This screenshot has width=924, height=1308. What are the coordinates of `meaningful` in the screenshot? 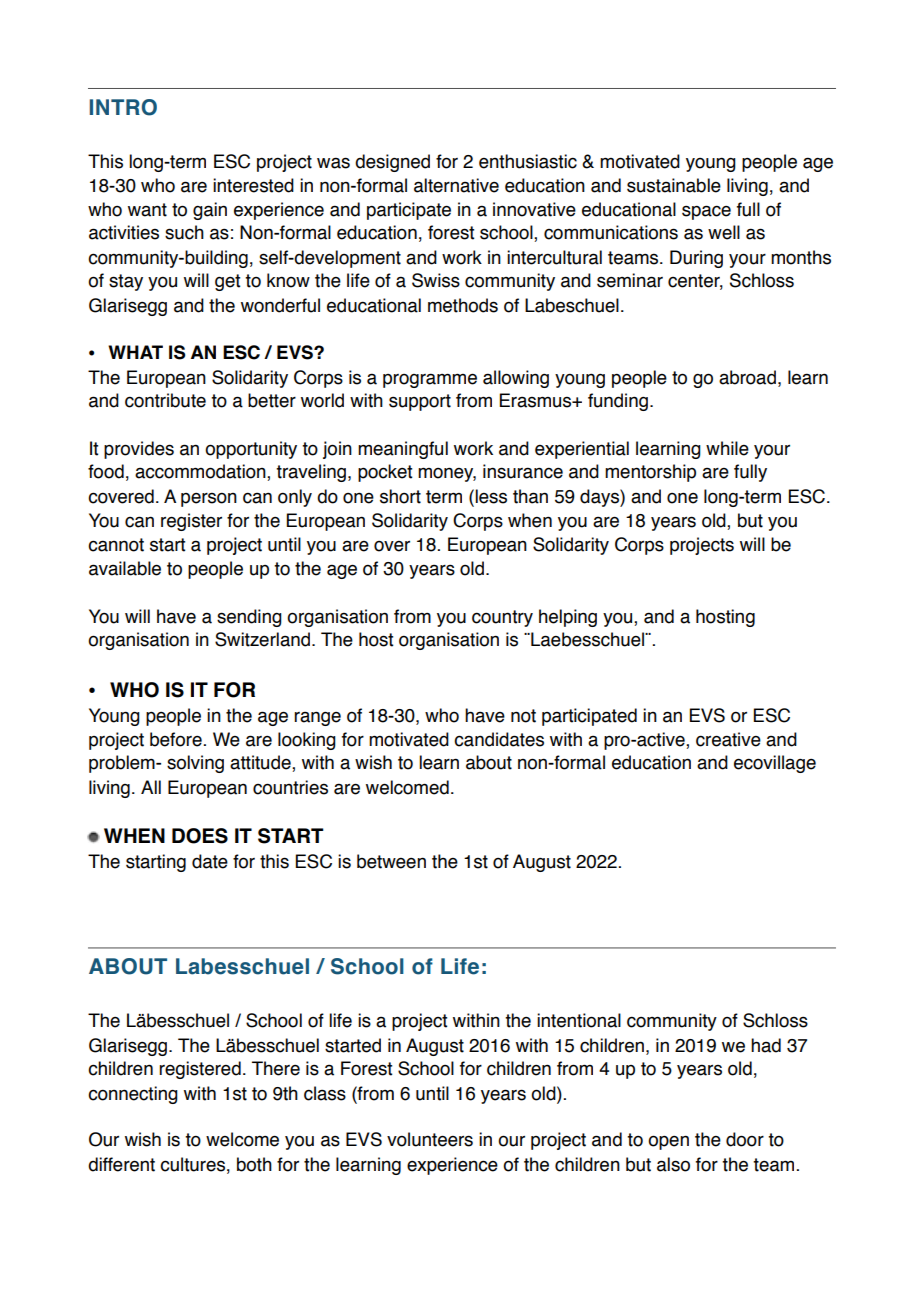 It's located at (403, 450).
